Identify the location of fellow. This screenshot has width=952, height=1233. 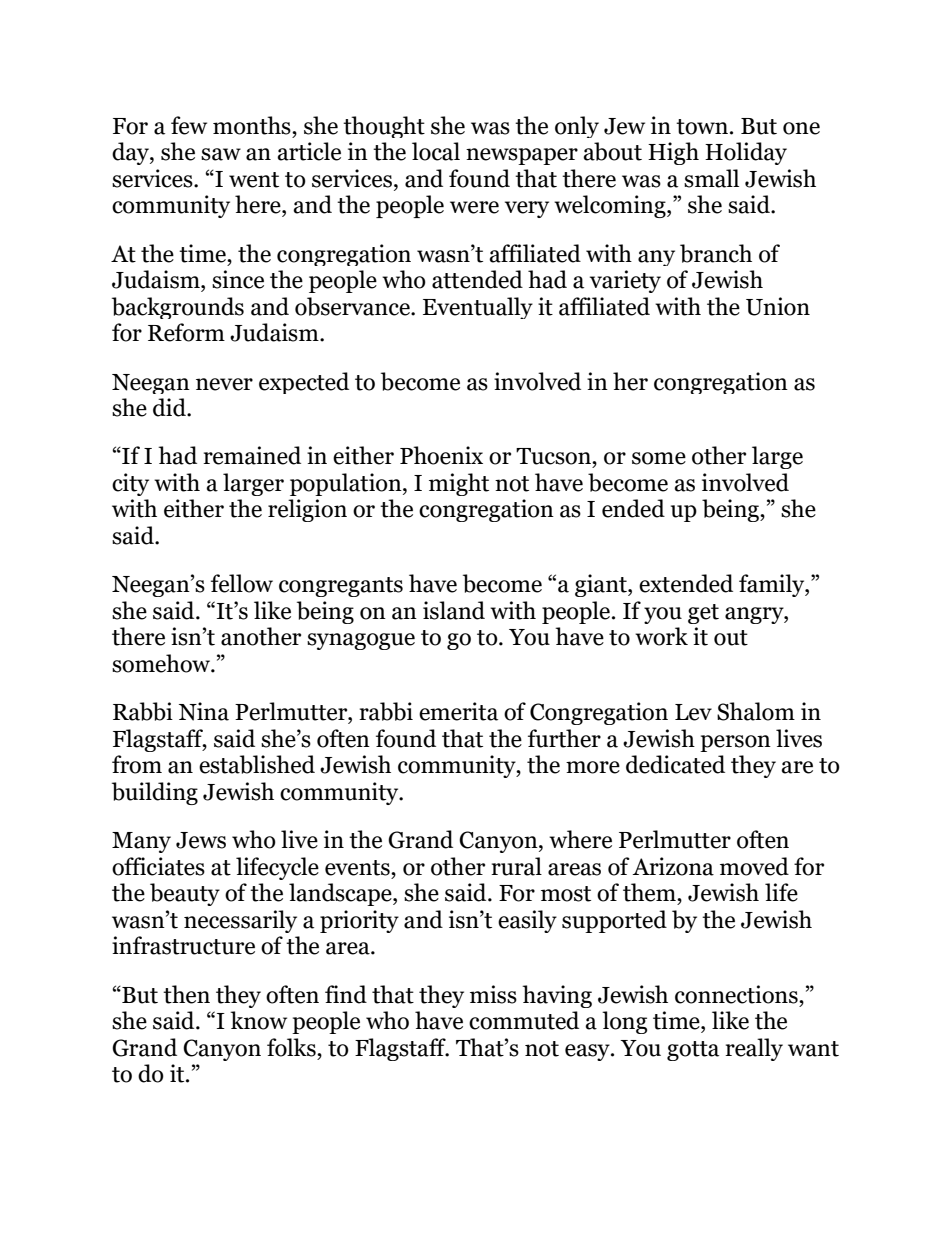
(242, 583).
